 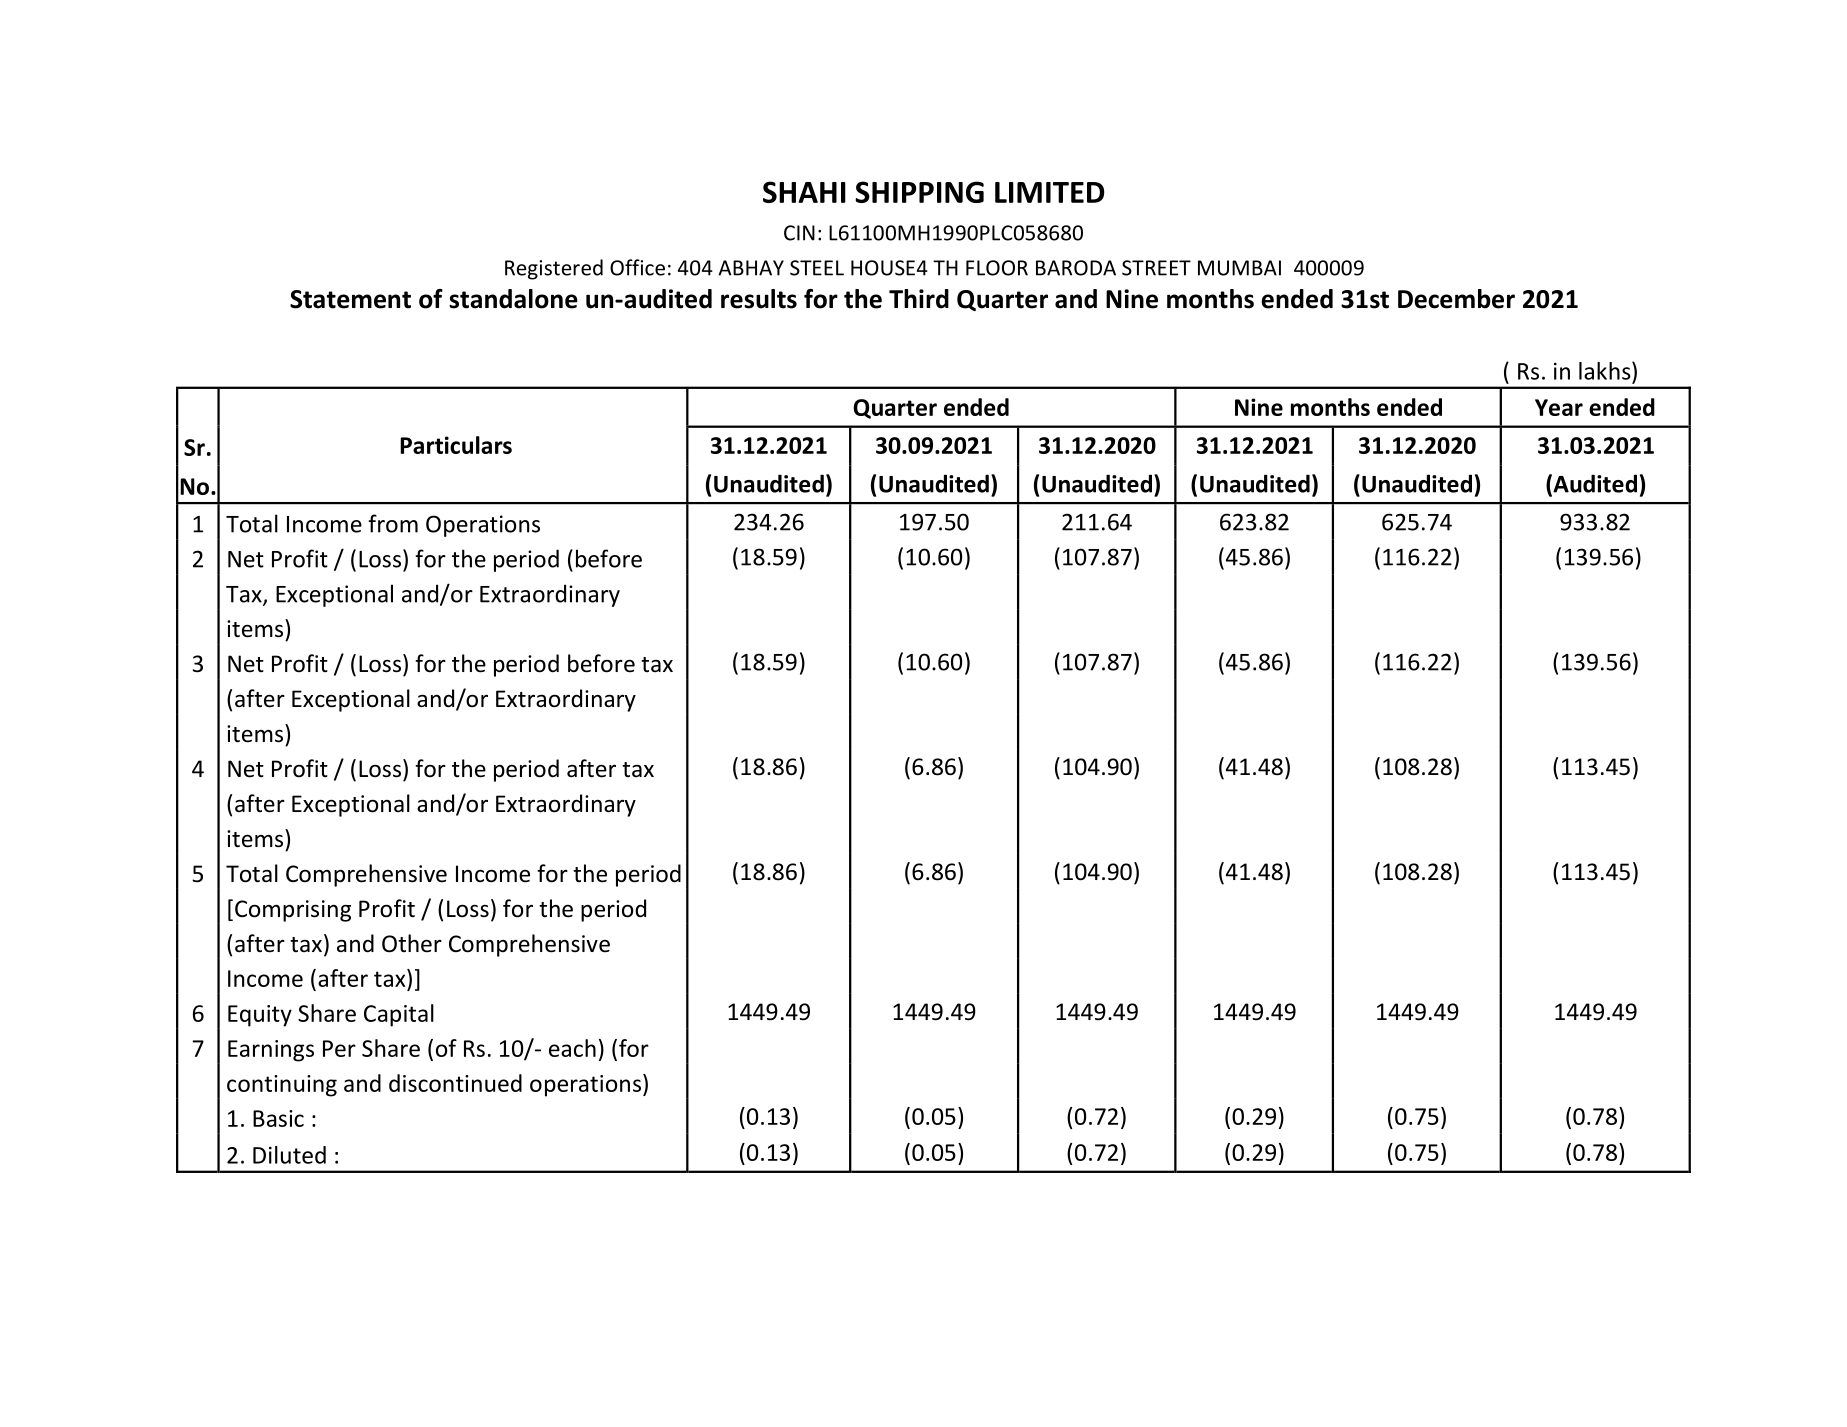 What do you see at coordinates (393, 523) in the screenshot?
I see `from` at bounding box center [393, 523].
